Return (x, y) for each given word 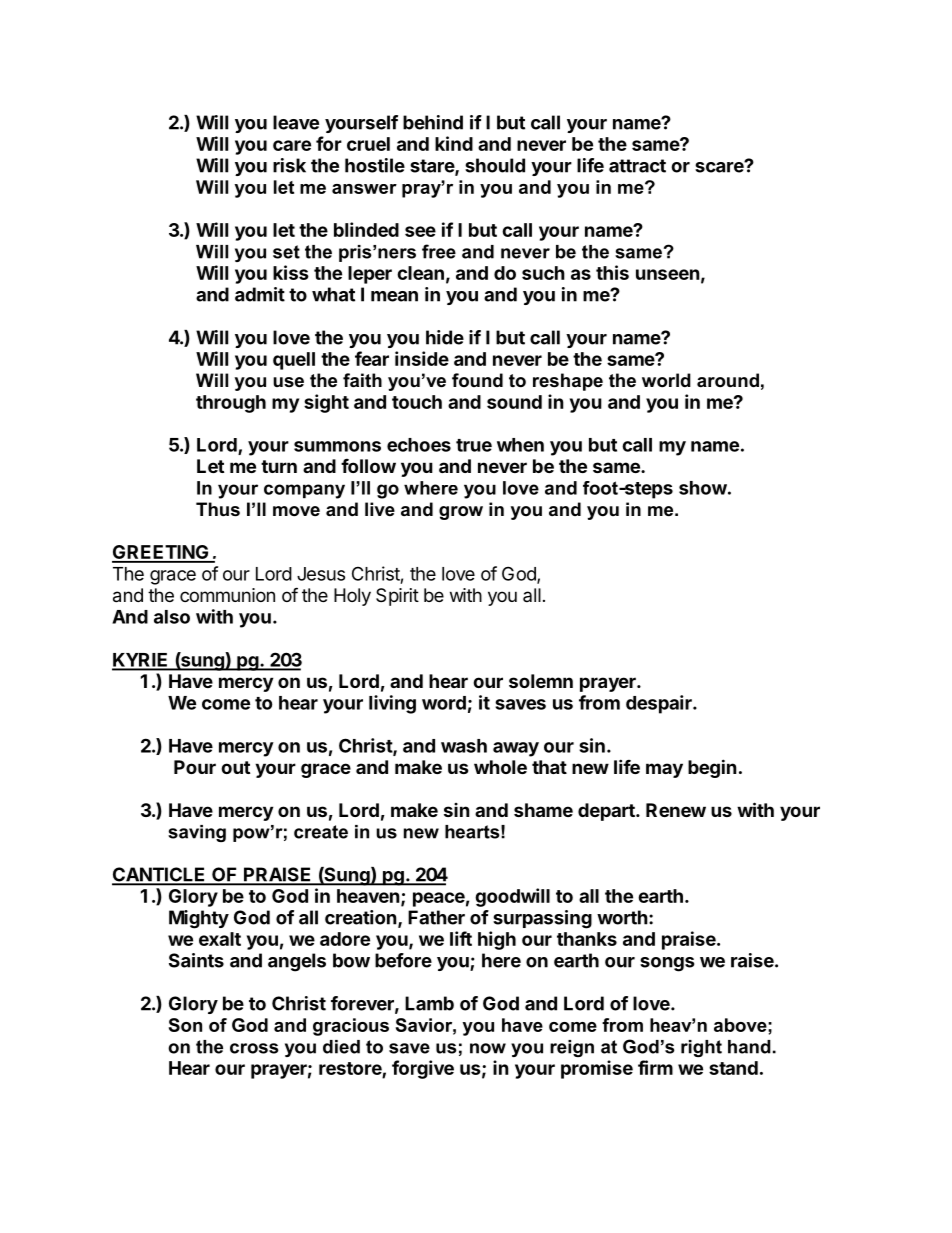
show (703, 488)
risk (289, 165)
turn (279, 466)
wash (464, 746)
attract (637, 166)
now (488, 1048)
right (701, 1048)
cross (254, 1048)
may (664, 770)
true (474, 445)
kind (454, 143)
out (235, 767)
